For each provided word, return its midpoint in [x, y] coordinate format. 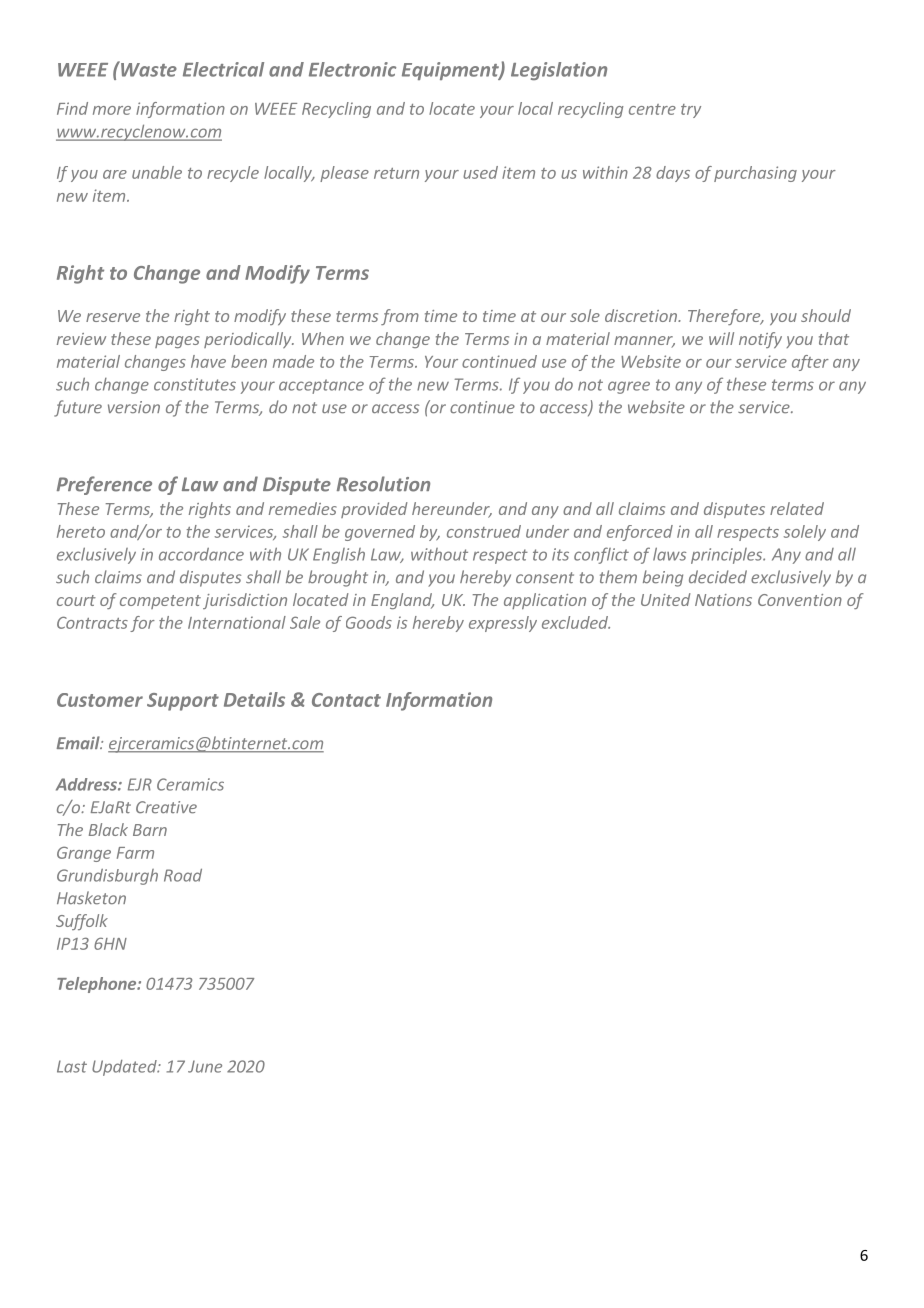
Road [183, 875]
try [691, 111]
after [810, 363]
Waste [148, 69]
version [134, 407]
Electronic [352, 69]
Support [183, 702]
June [205, 1066]
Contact [346, 700]
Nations [723, 600]
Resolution [383, 484]
